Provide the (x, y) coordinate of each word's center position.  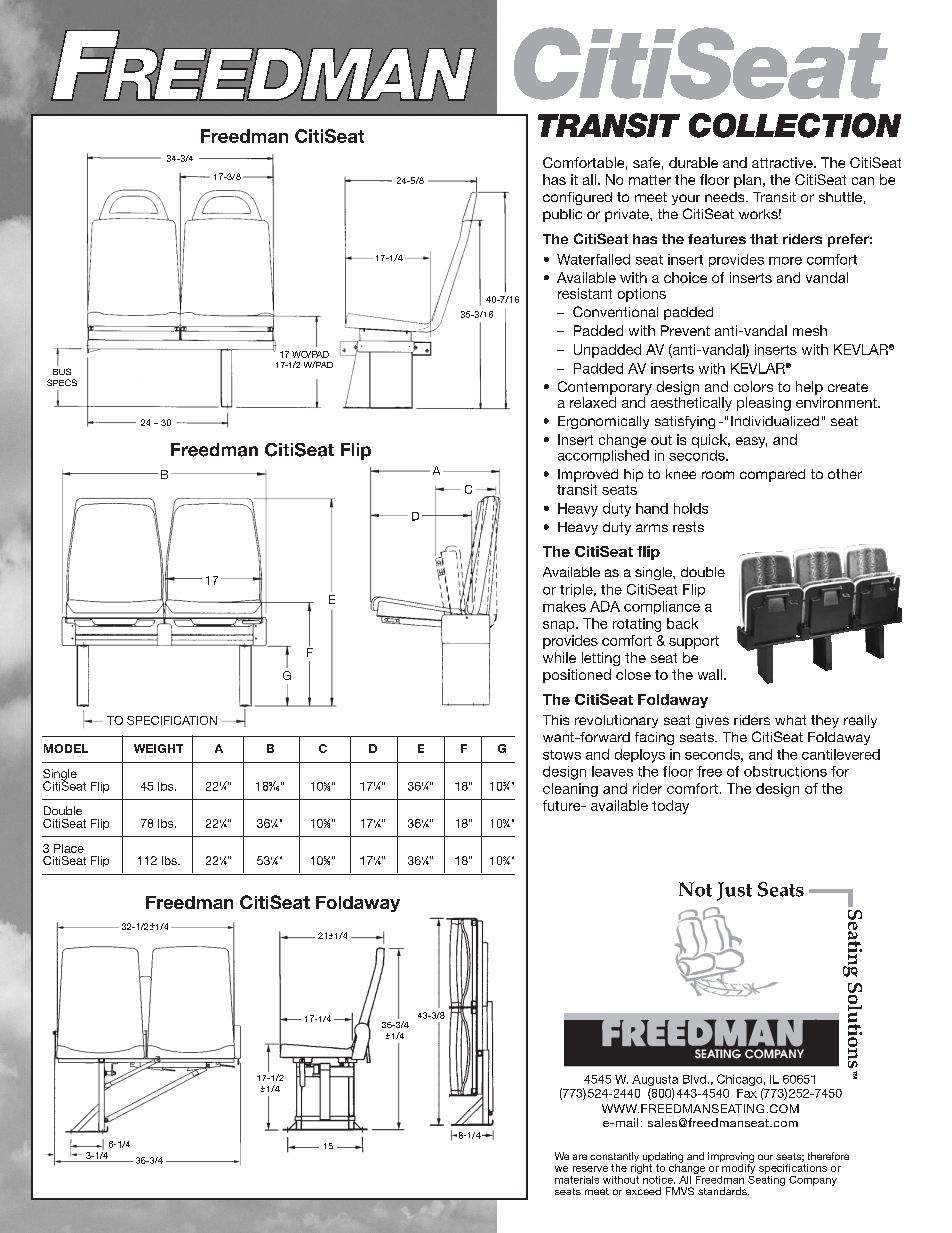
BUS (62, 371)
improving (731, 1158)
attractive (783, 162)
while (559, 657)
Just (734, 891)
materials (577, 1180)
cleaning (570, 790)
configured (577, 198)
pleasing (764, 404)
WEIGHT (158, 748)
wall (710, 674)
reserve (590, 1169)
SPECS (62, 382)
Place (69, 848)
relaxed (593, 402)
